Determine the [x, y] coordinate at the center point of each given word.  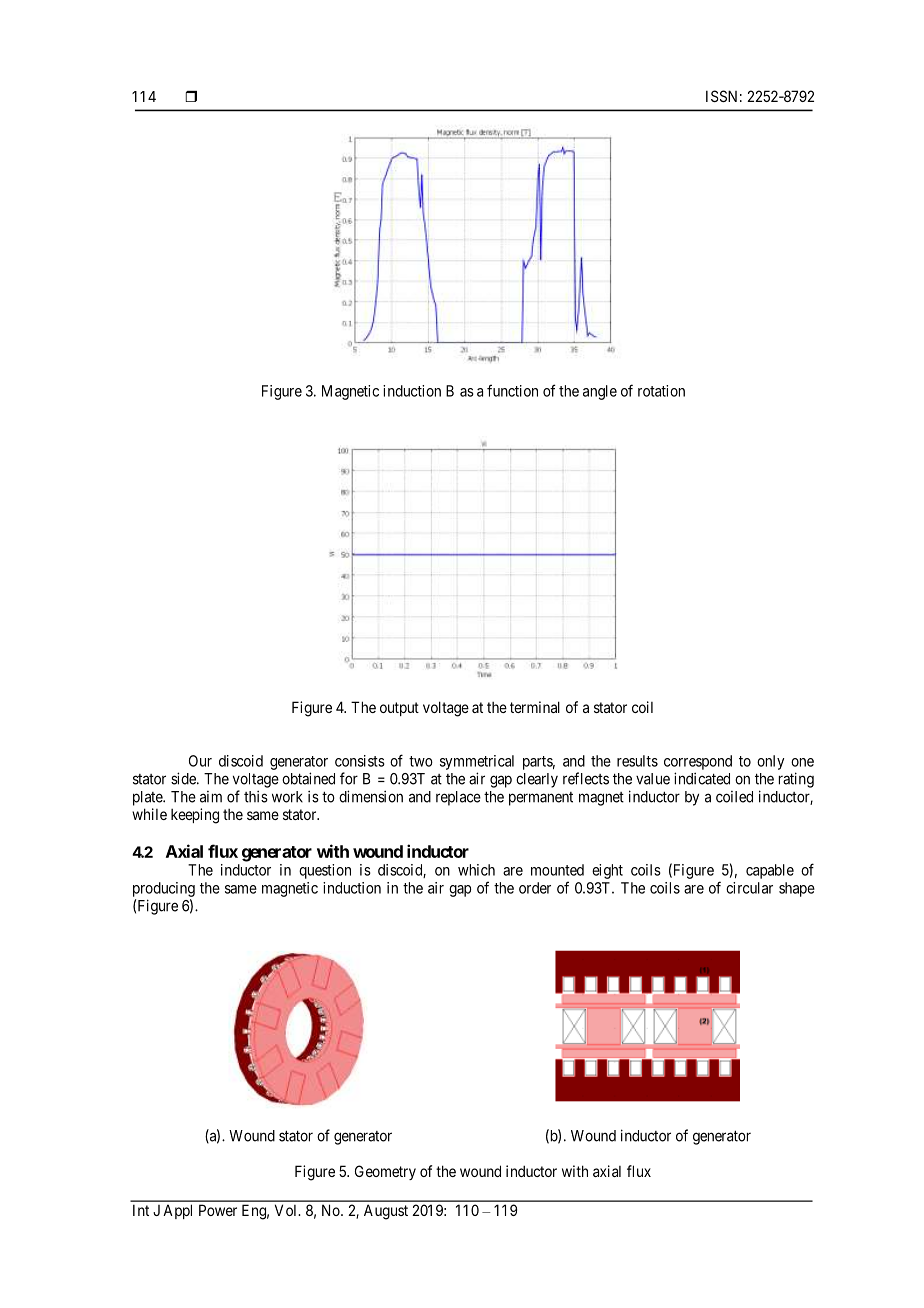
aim [211, 797]
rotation [661, 391]
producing [164, 889]
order [535, 888]
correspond [698, 762]
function [512, 390]
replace [458, 798]
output [399, 709]
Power [218, 1210]
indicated [702, 778]
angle [600, 392]
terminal [535, 707]
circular [749, 888]
